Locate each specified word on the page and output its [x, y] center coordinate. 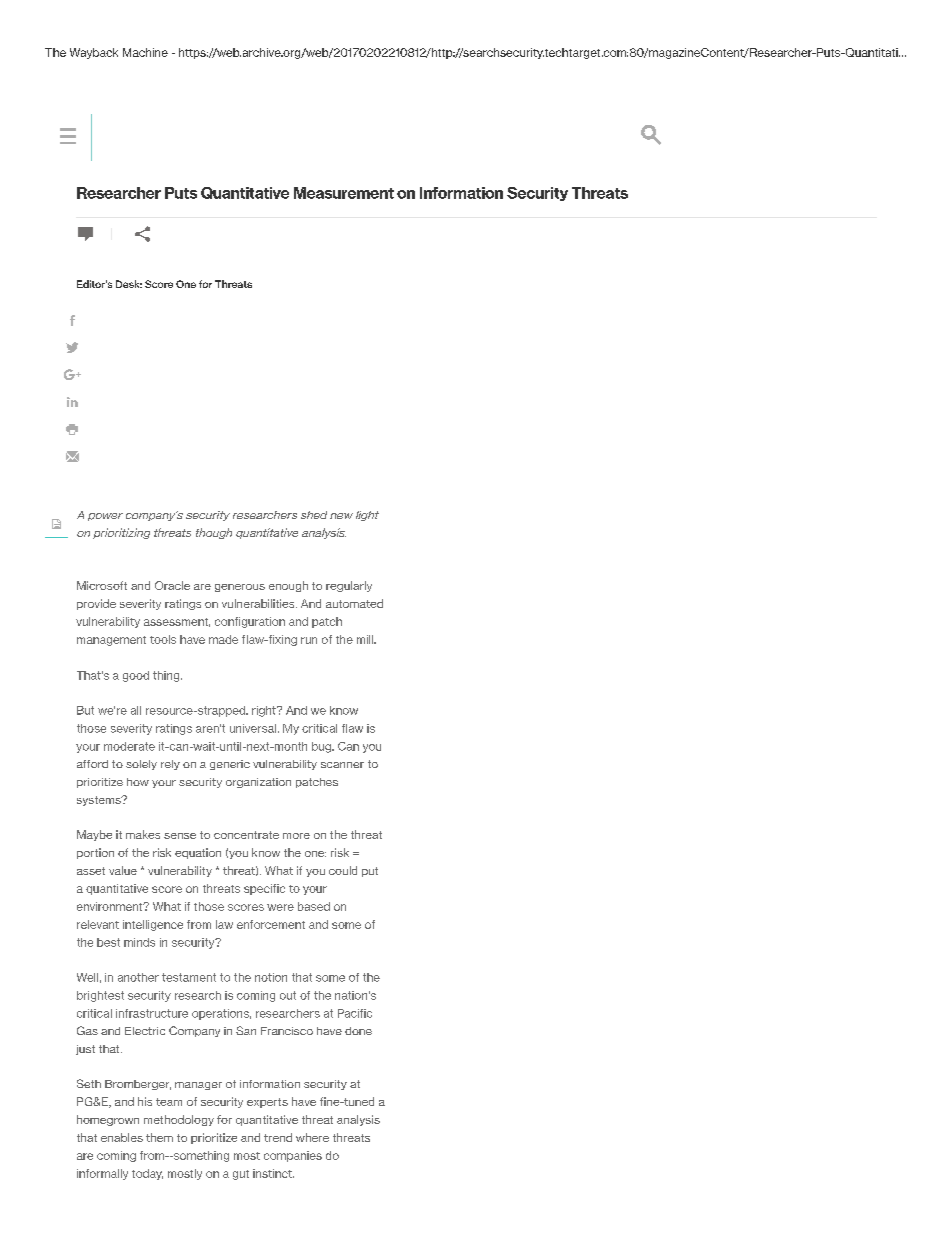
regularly [349, 586]
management [111, 641]
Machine [145, 52]
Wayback [94, 53]
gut [241, 1175]
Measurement [344, 193]
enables [122, 1137]
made [223, 639]
